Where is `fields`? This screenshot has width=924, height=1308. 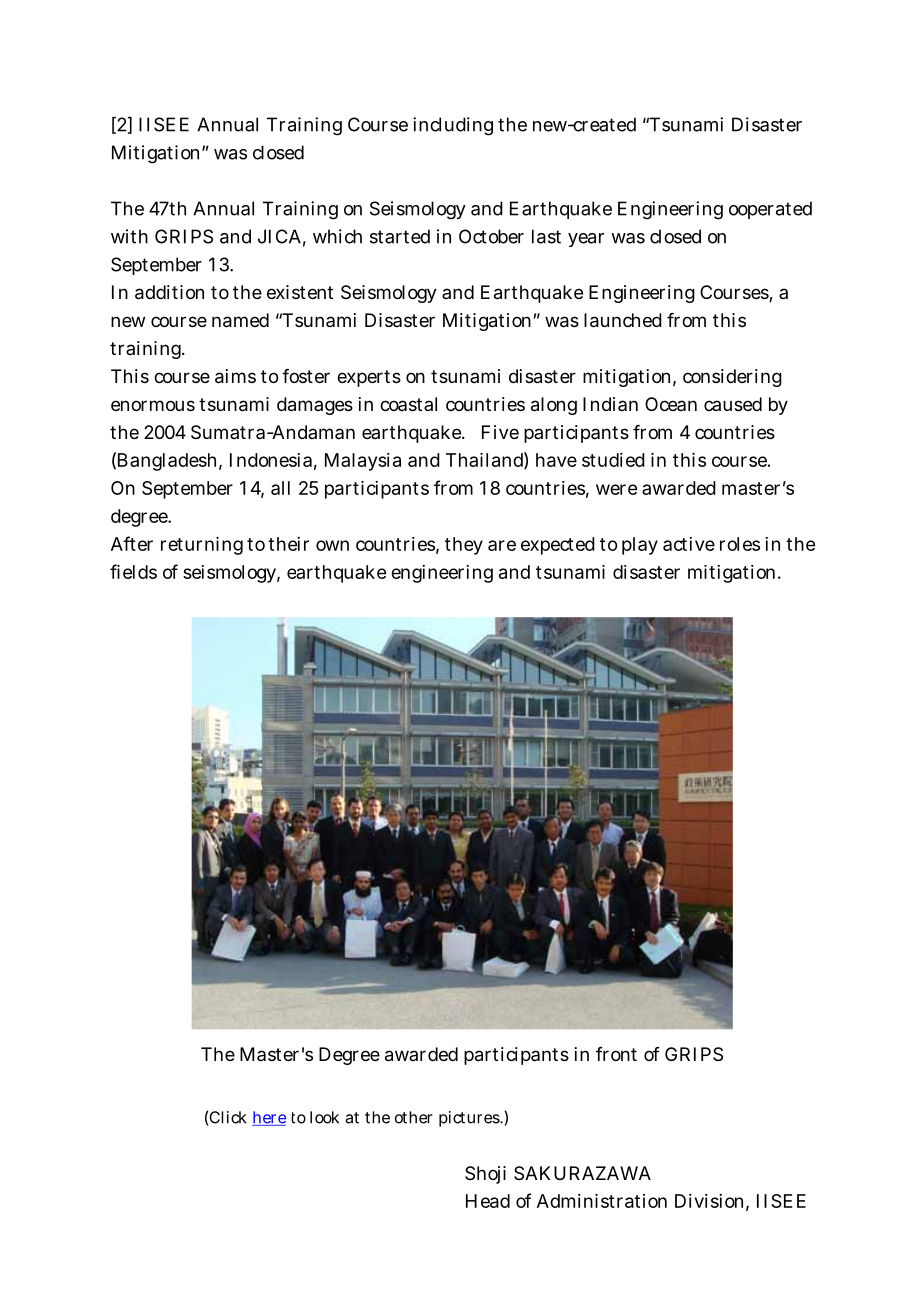
fields is located at coordinates (133, 571).
